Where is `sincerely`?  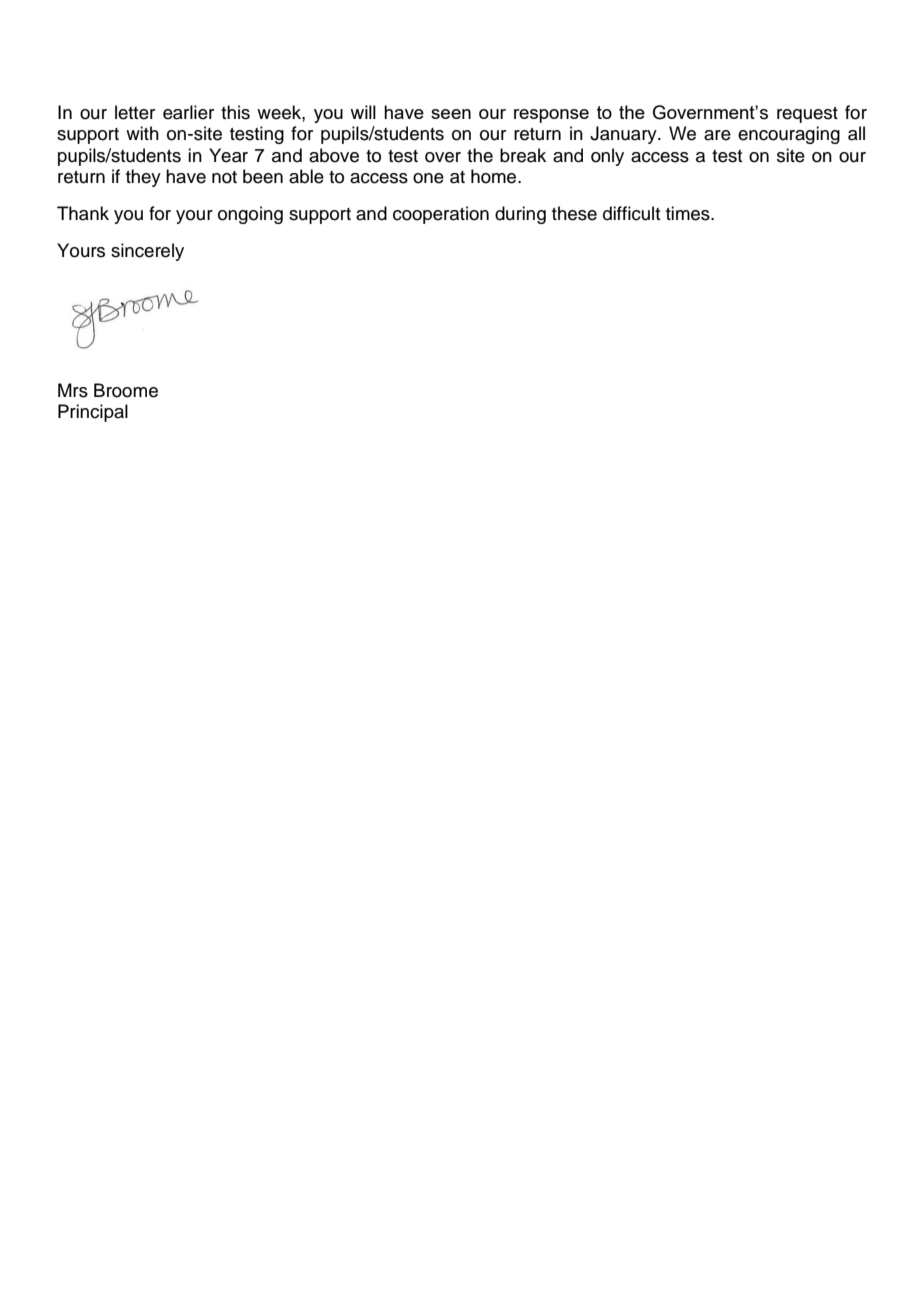
sincerely is located at coordinates (147, 252).
